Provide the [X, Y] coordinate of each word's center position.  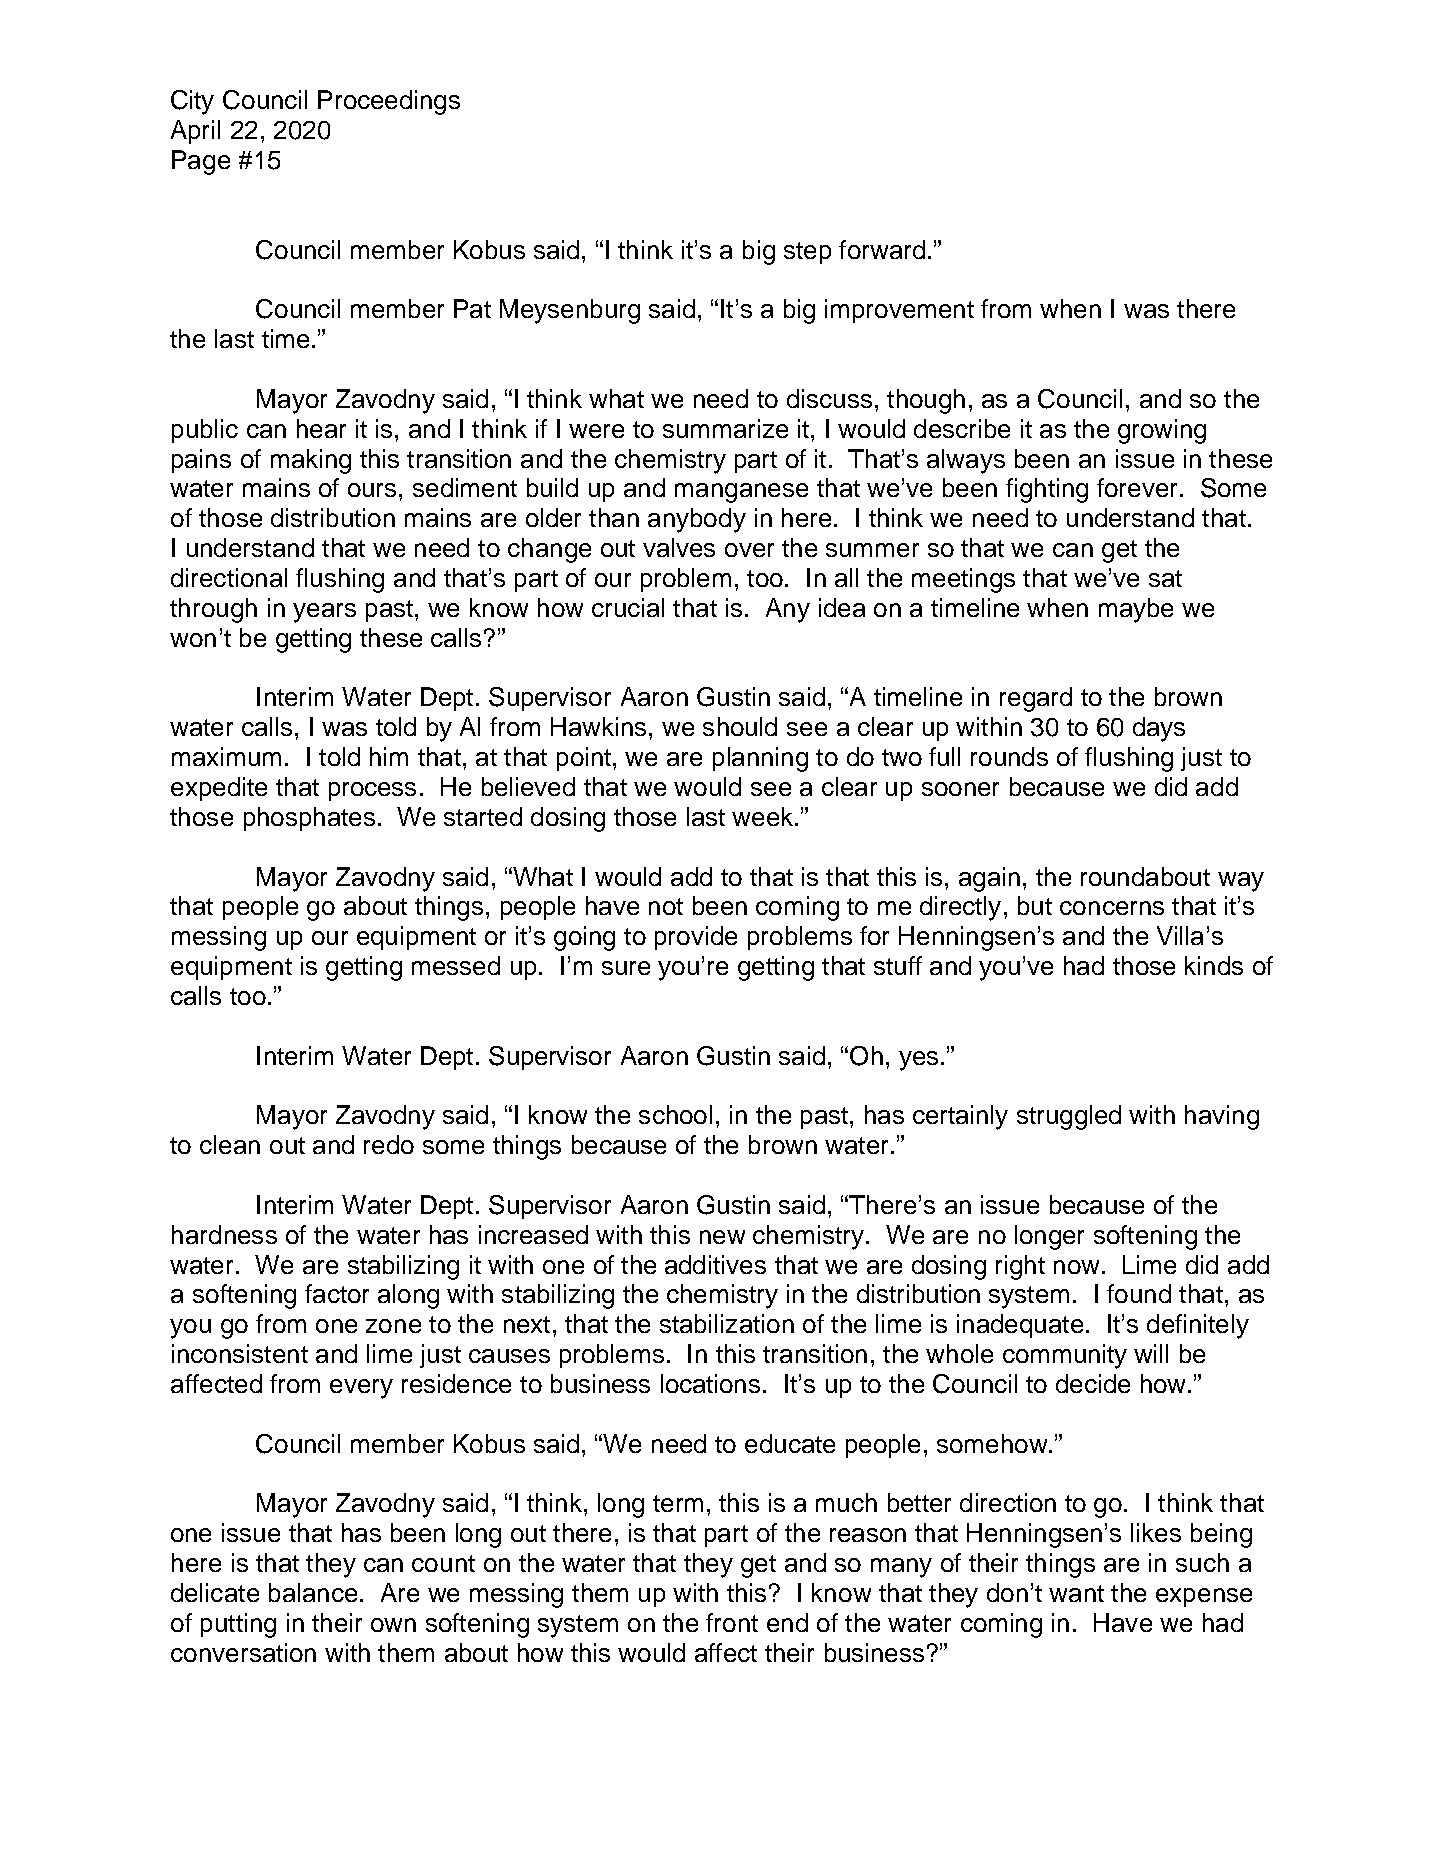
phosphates [309, 819]
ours [372, 490]
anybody [697, 520]
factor [337, 1293]
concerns [1112, 908]
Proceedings [389, 102]
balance [313, 1592]
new [722, 1237]
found [1139, 1293]
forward [882, 249]
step [807, 253]
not [666, 906]
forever [1139, 487]
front [732, 1622]
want [1076, 1593]
